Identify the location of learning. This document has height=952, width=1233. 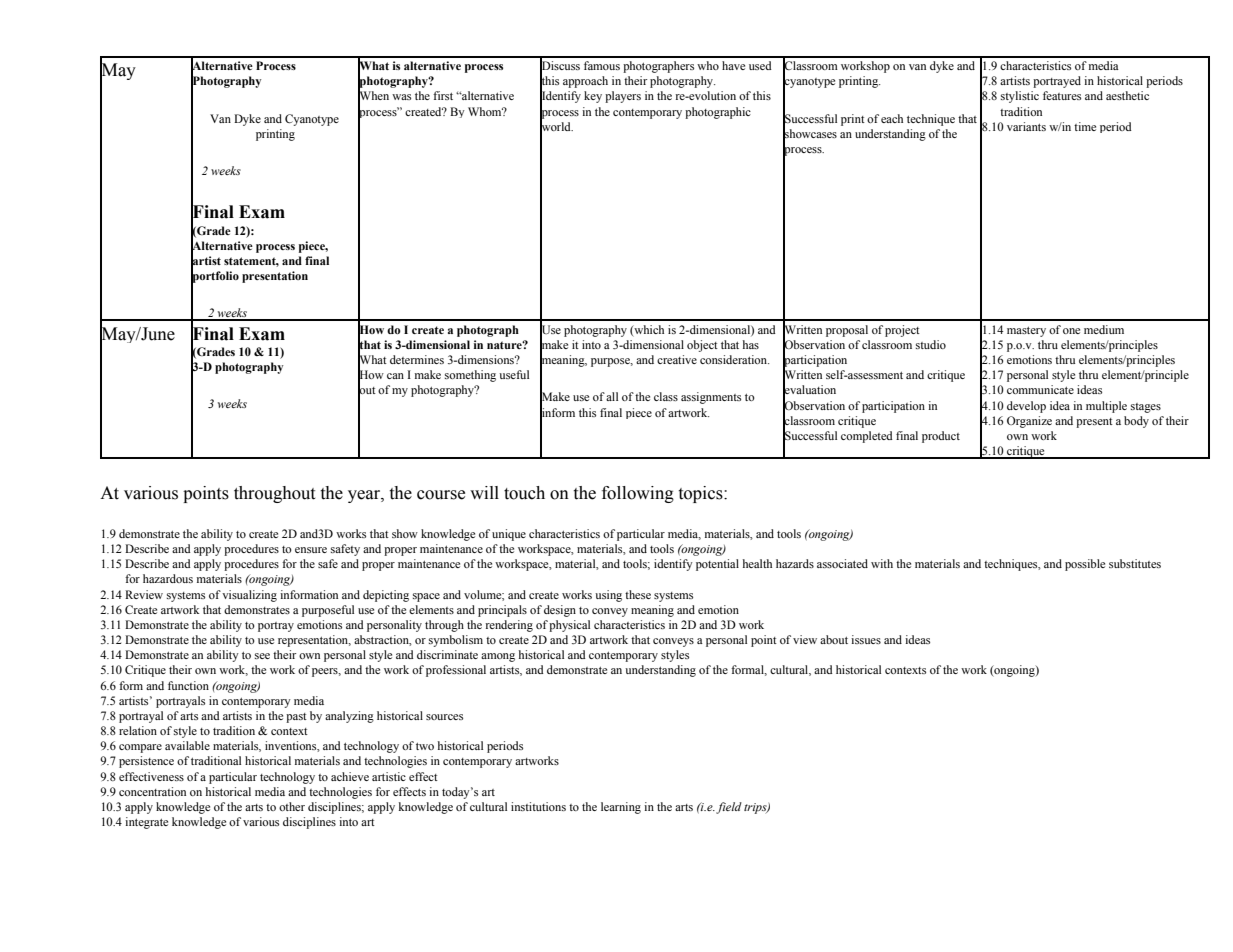
(621, 808).
